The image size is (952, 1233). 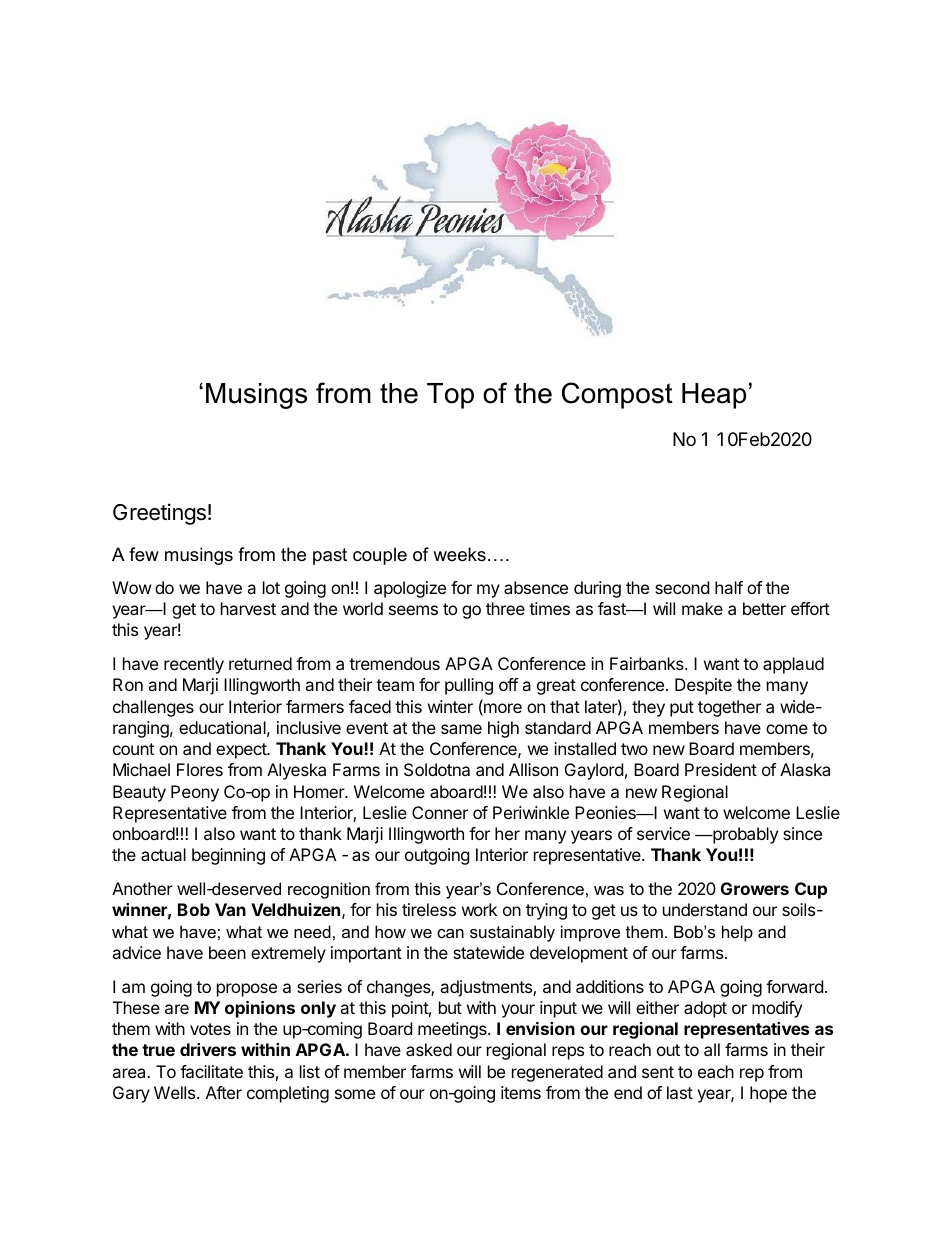 I want to click on beginning, so click(x=228, y=856).
